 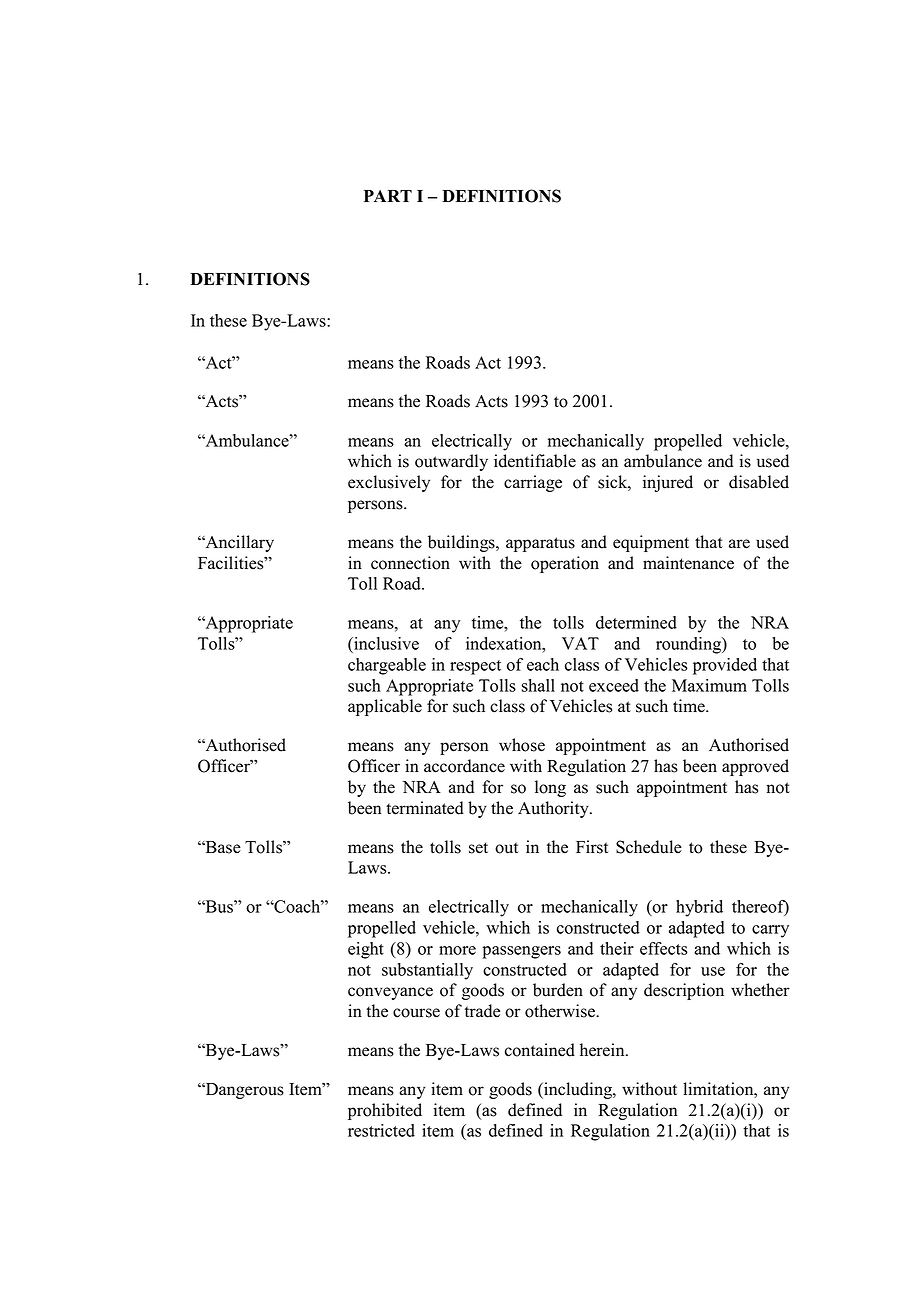 What do you see at coordinates (739, 544) in the screenshot?
I see `are` at bounding box center [739, 544].
